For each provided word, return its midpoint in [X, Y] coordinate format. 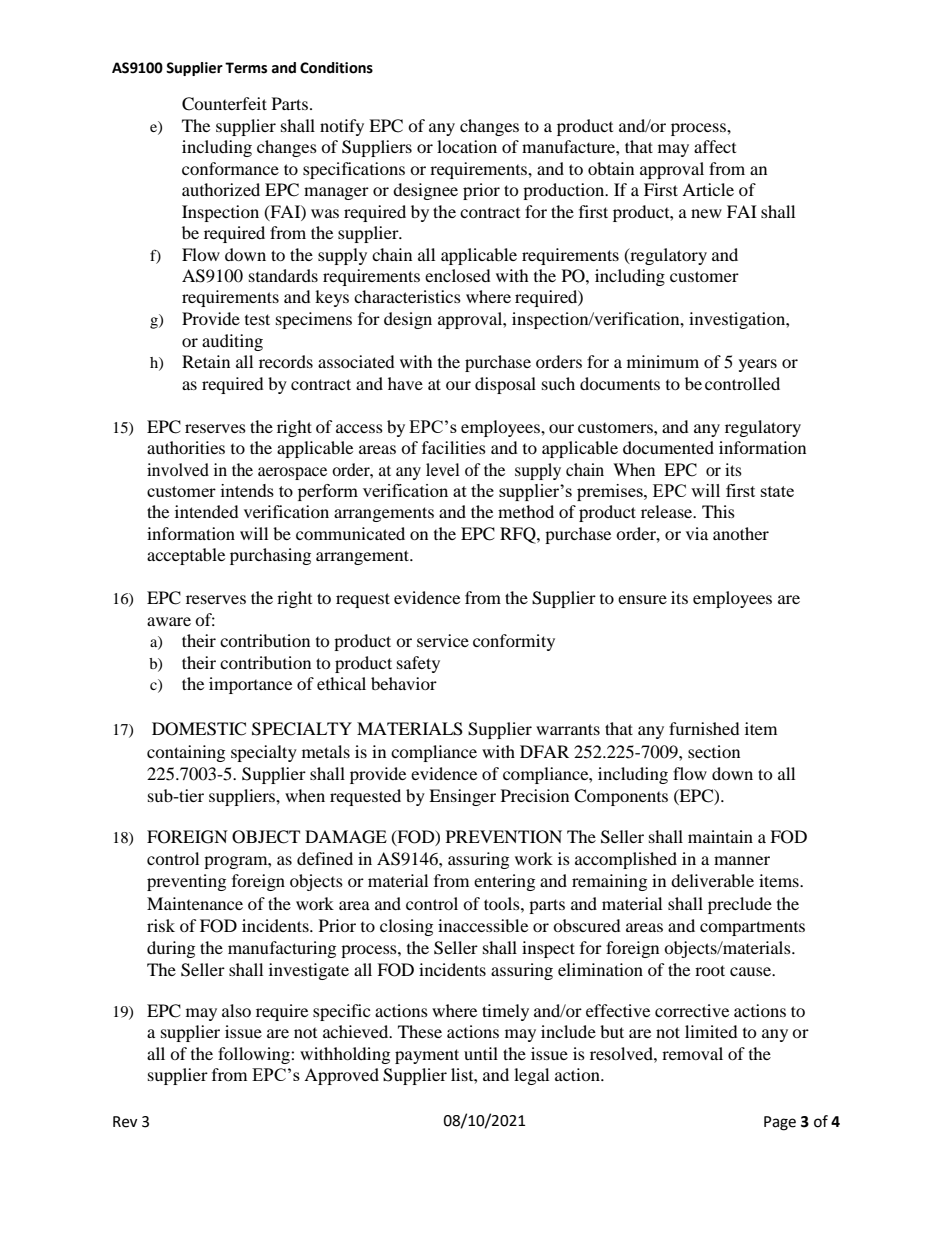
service [443, 640]
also [236, 1010]
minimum [663, 361]
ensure [642, 599]
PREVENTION [504, 837]
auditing [232, 342]
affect [715, 146]
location [467, 146]
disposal [505, 385]
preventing [186, 882]
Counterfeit [224, 104]
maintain [720, 836]
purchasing [270, 556]
